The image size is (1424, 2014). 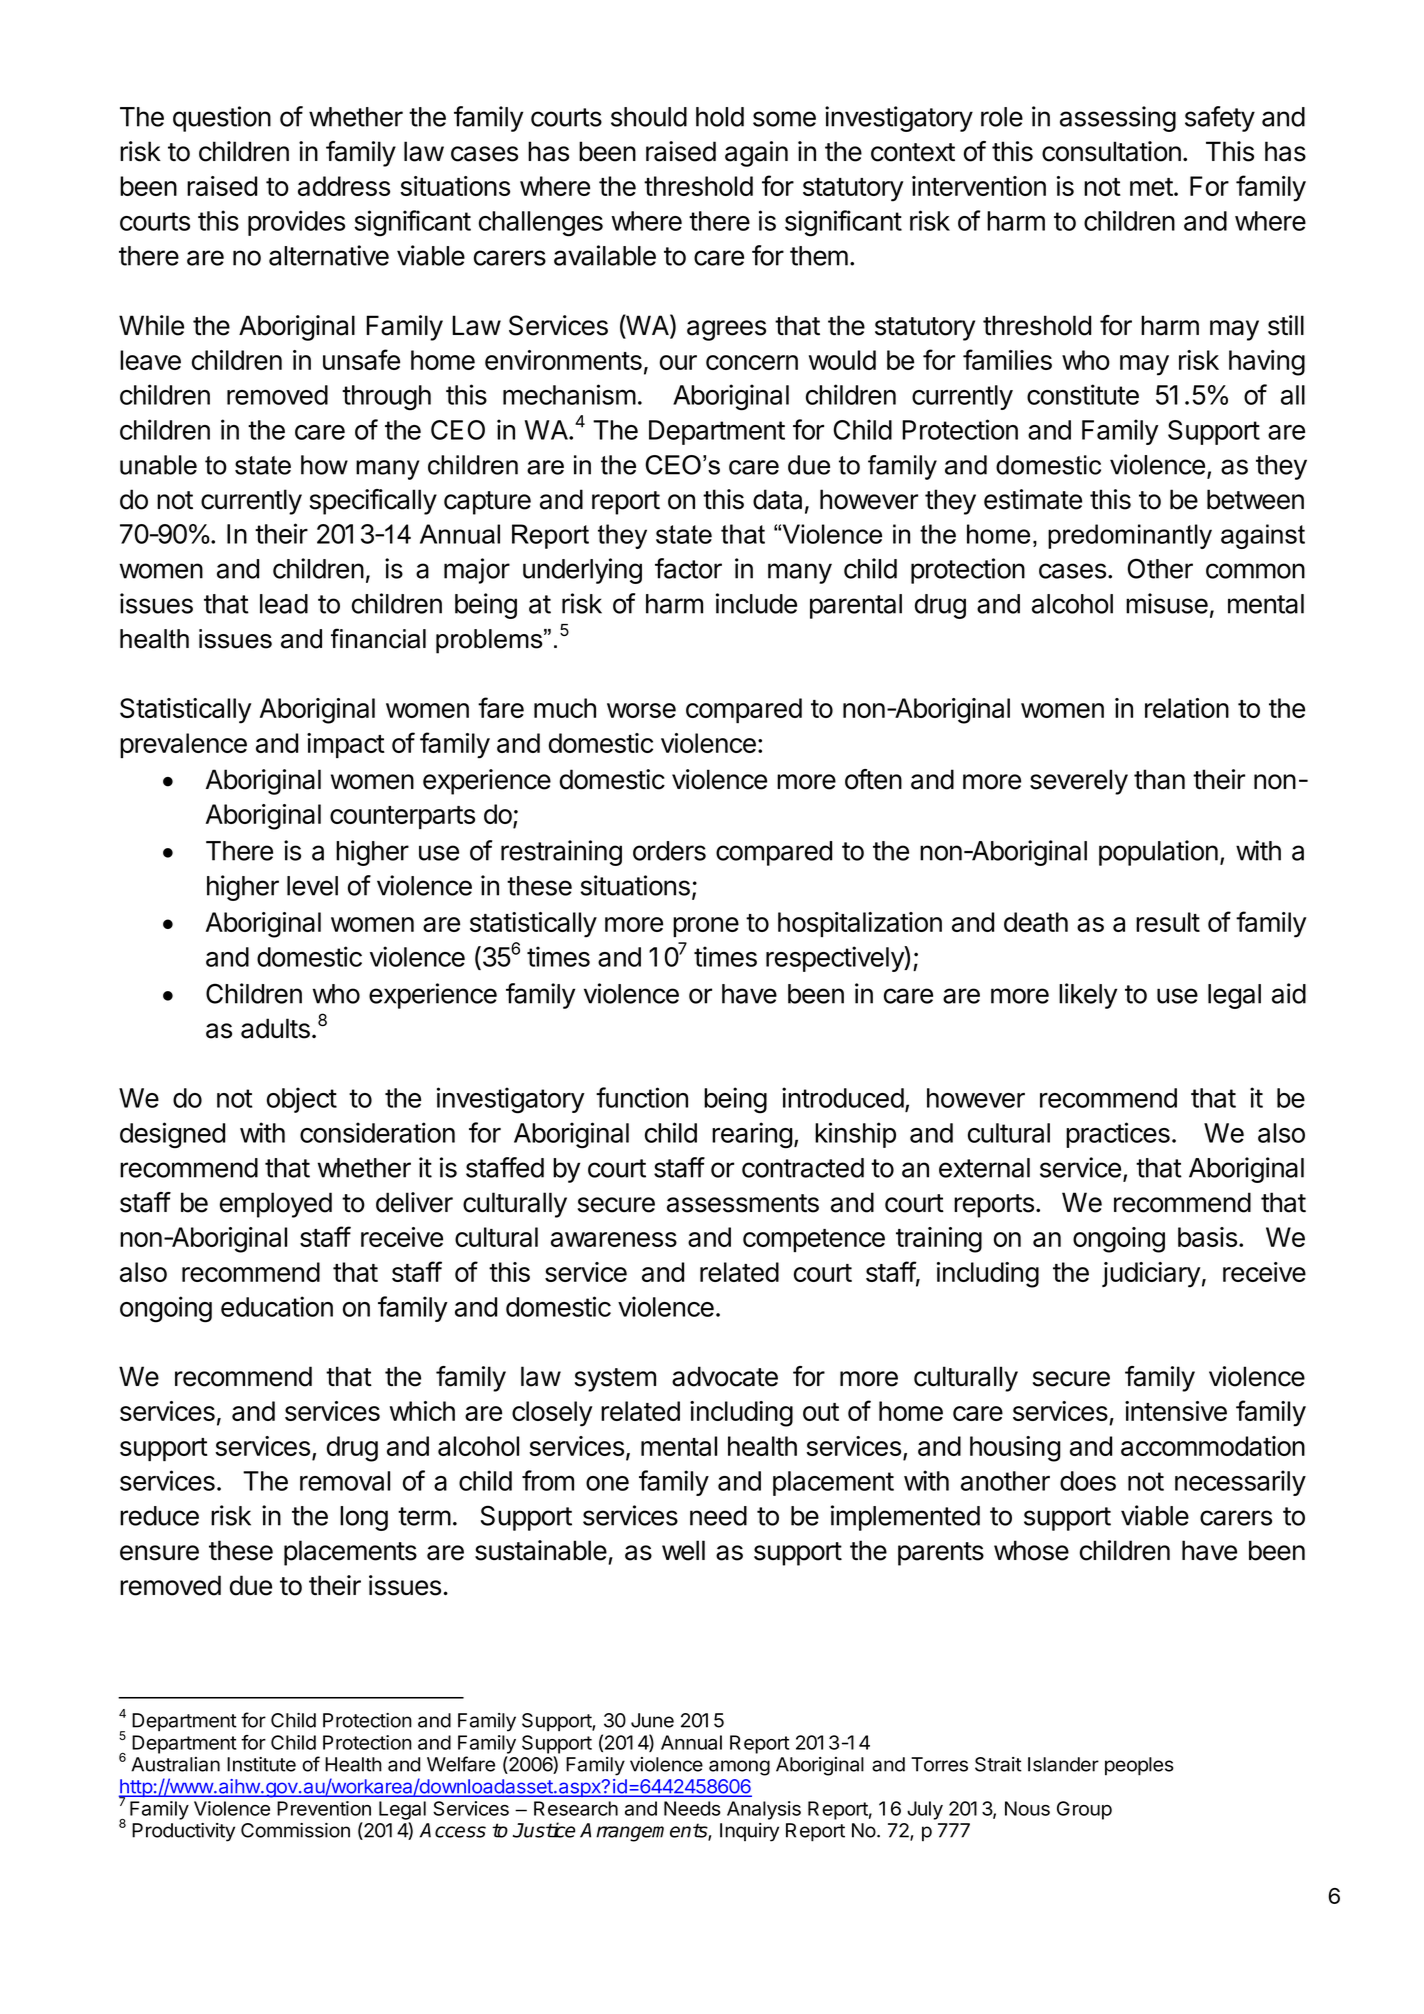 I want to click on some, so click(x=784, y=119).
